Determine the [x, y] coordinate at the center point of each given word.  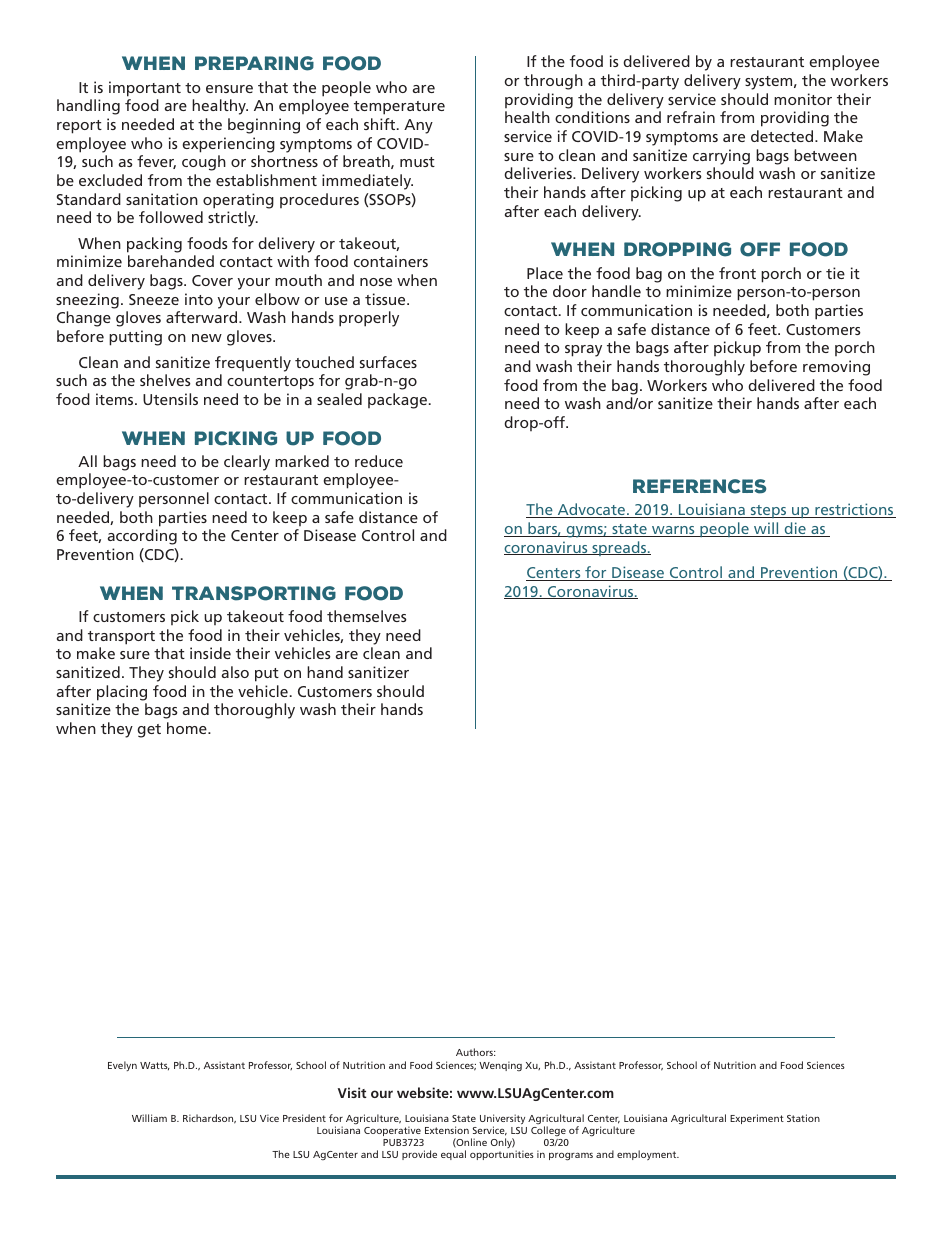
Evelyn [122, 1066]
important [145, 89]
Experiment [757, 1119]
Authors [475, 1052]
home [188, 728]
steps [768, 511]
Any [418, 126]
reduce [379, 461]
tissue [386, 299]
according [142, 537]
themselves [367, 616]
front [737, 273]
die [795, 529]
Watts [155, 1066]
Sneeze [154, 299]
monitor [803, 99]
